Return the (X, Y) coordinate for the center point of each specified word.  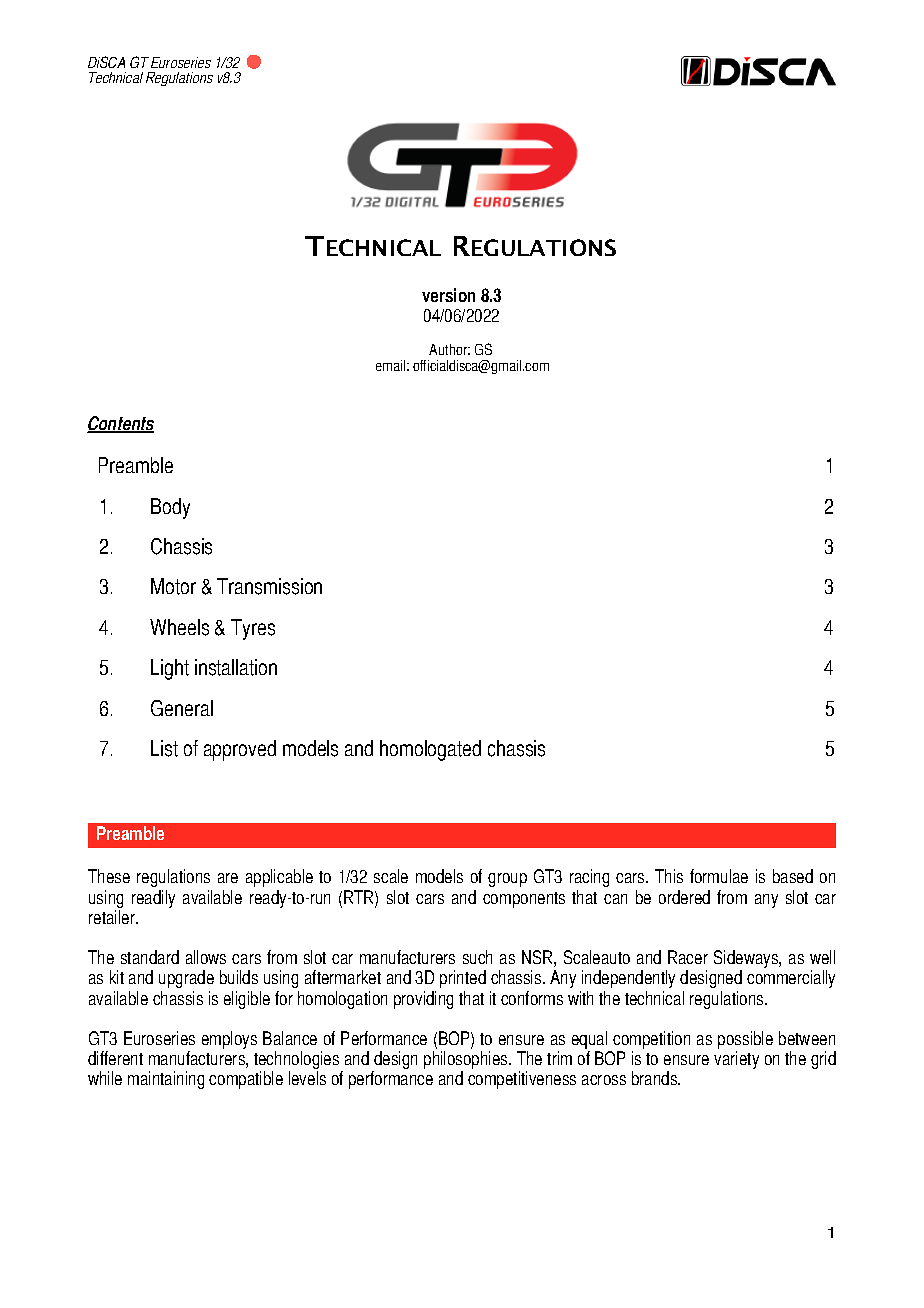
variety (736, 1060)
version (448, 295)
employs (229, 1040)
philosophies (467, 1061)
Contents (120, 424)
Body (170, 508)
